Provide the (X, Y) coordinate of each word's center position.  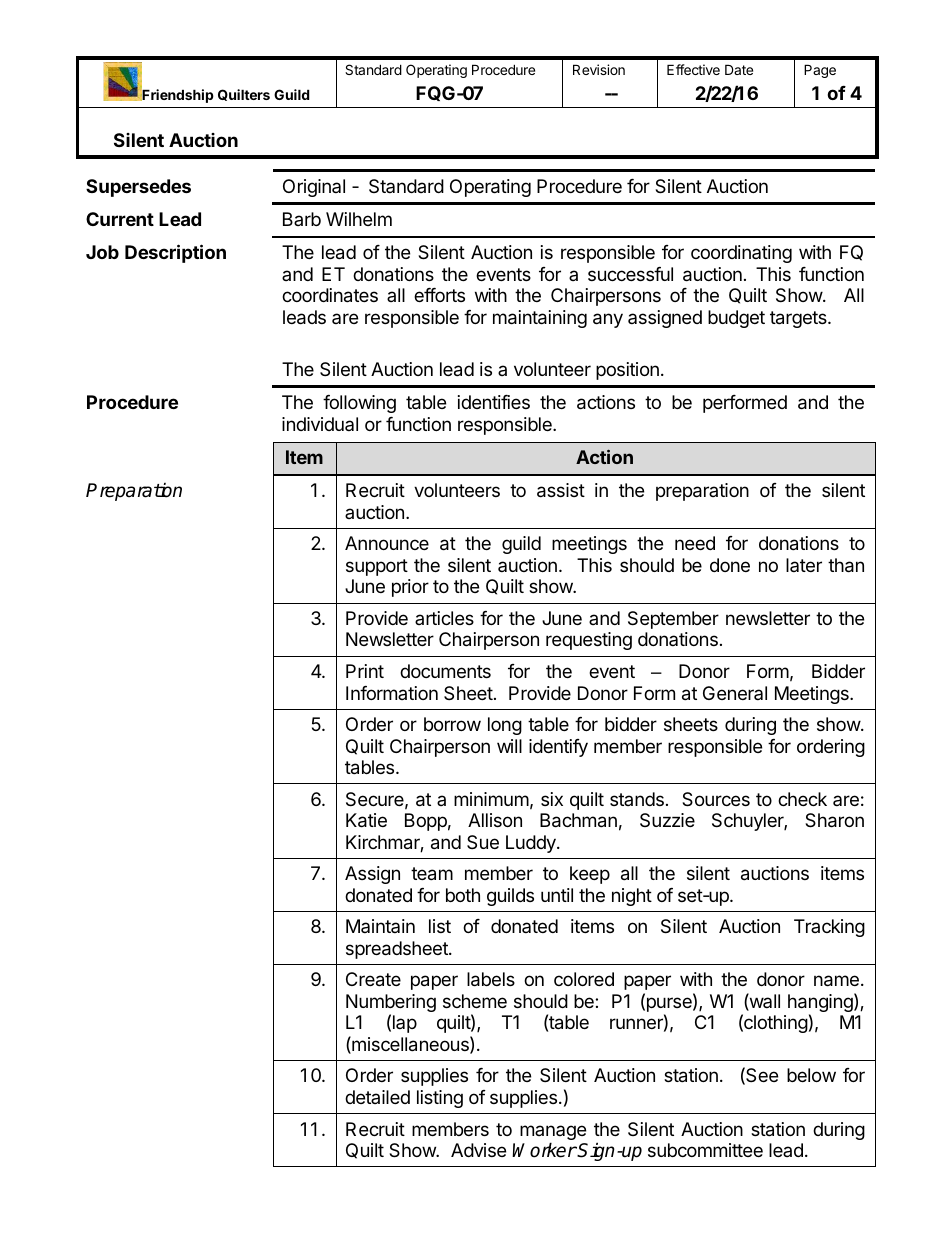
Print (365, 671)
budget (736, 319)
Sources (716, 799)
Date (739, 69)
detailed (377, 1097)
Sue (483, 842)
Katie (366, 820)
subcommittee (705, 1150)
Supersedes (138, 188)
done (730, 565)
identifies (494, 402)
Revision (599, 69)
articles (444, 618)
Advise (478, 1150)
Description (175, 253)
